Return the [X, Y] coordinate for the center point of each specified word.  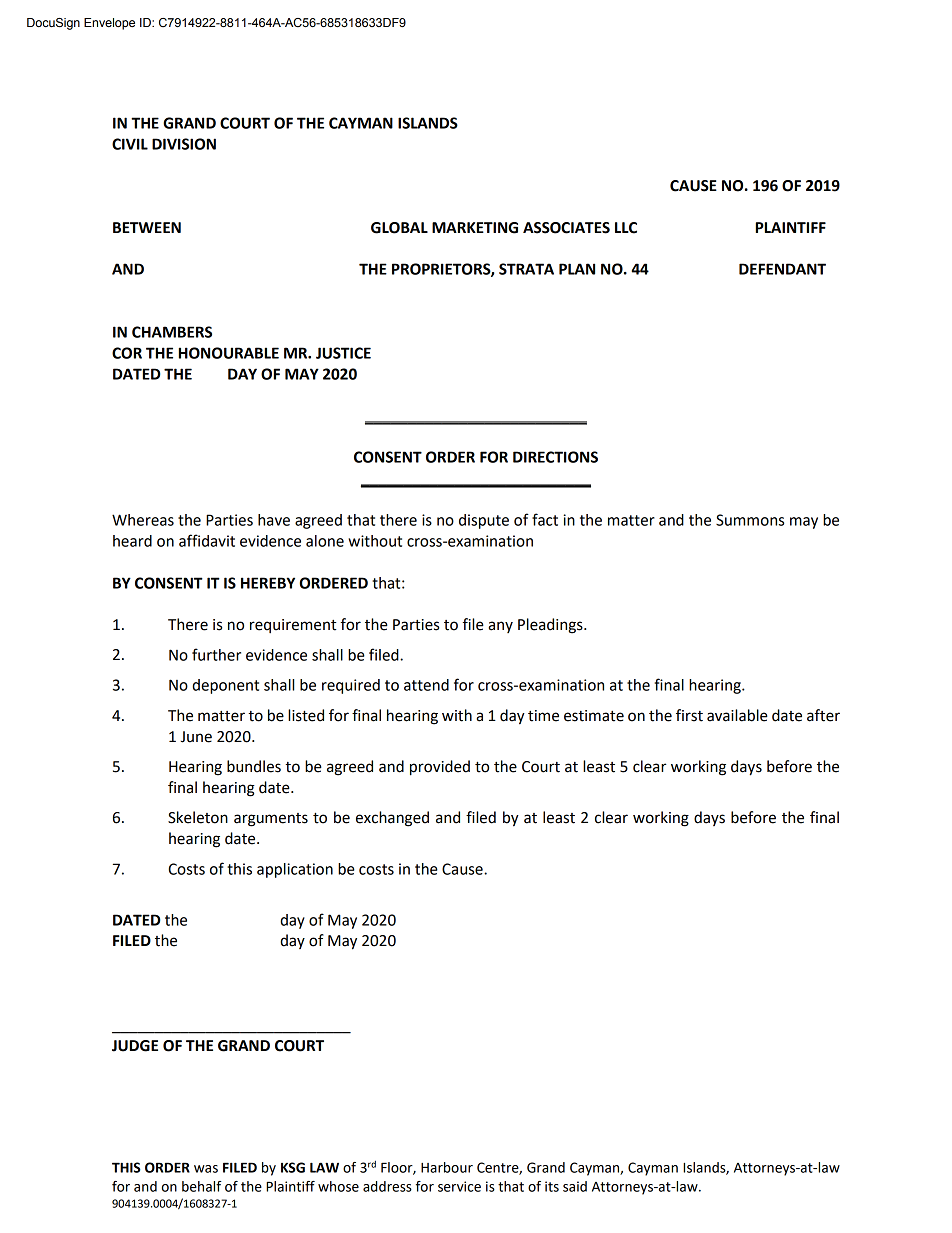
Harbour [447, 1167]
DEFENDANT [782, 269]
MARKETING [475, 228]
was [206, 1169]
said [575, 1186]
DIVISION [184, 144]
